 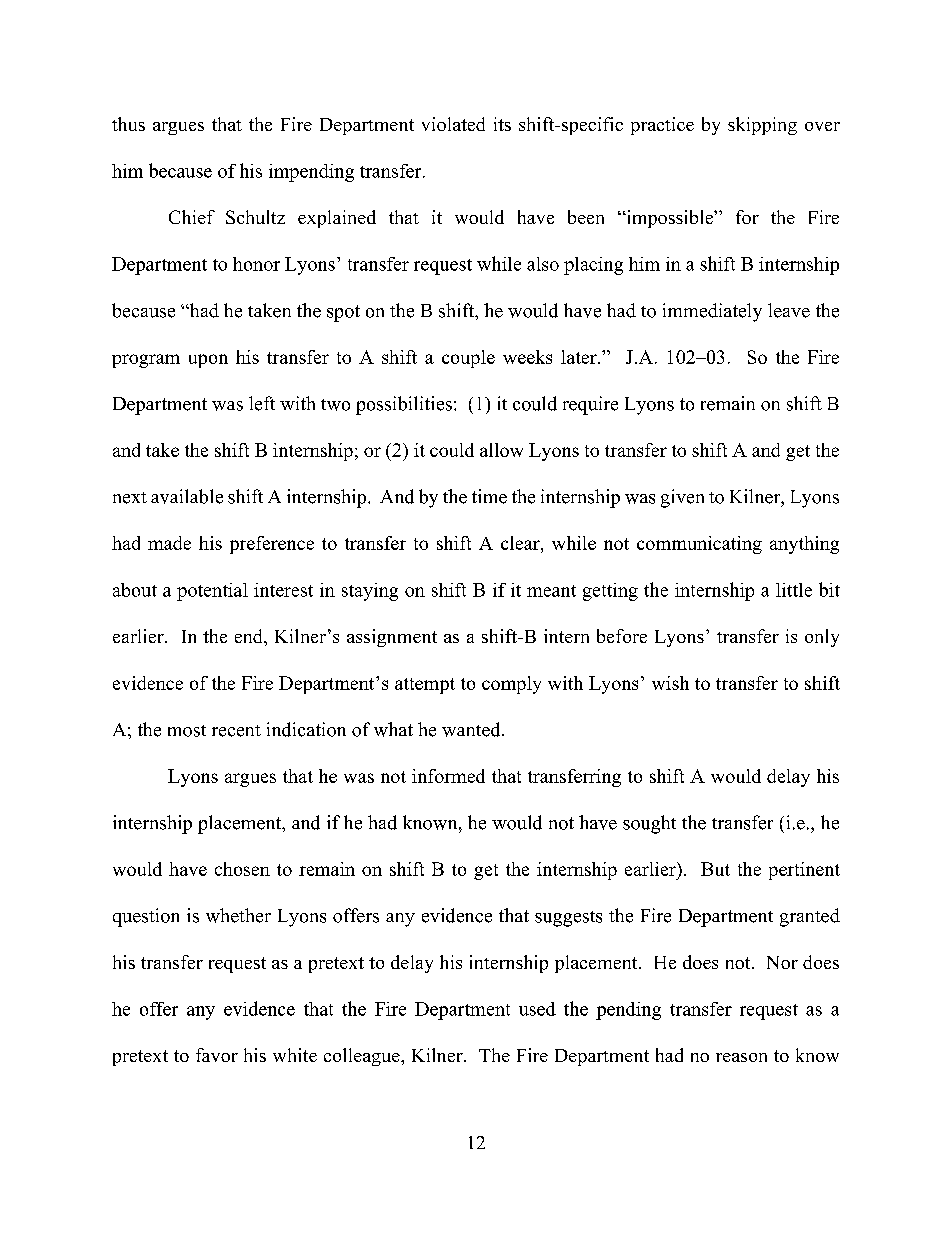 What do you see at coordinates (741, 1057) in the document?
I see `reason` at bounding box center [741, 1057].
